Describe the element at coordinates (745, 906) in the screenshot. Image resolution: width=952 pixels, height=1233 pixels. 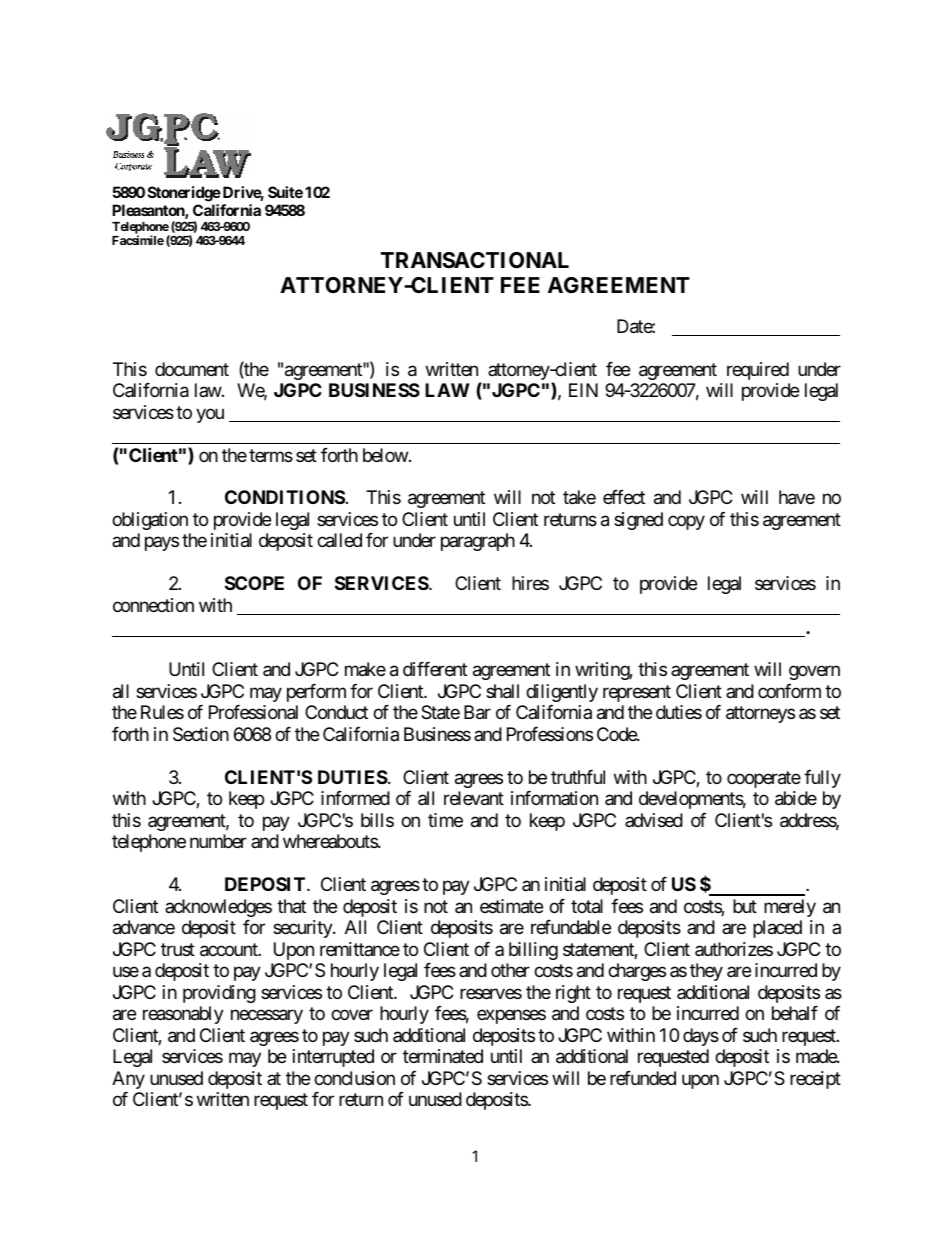
I see `but` at that location.
